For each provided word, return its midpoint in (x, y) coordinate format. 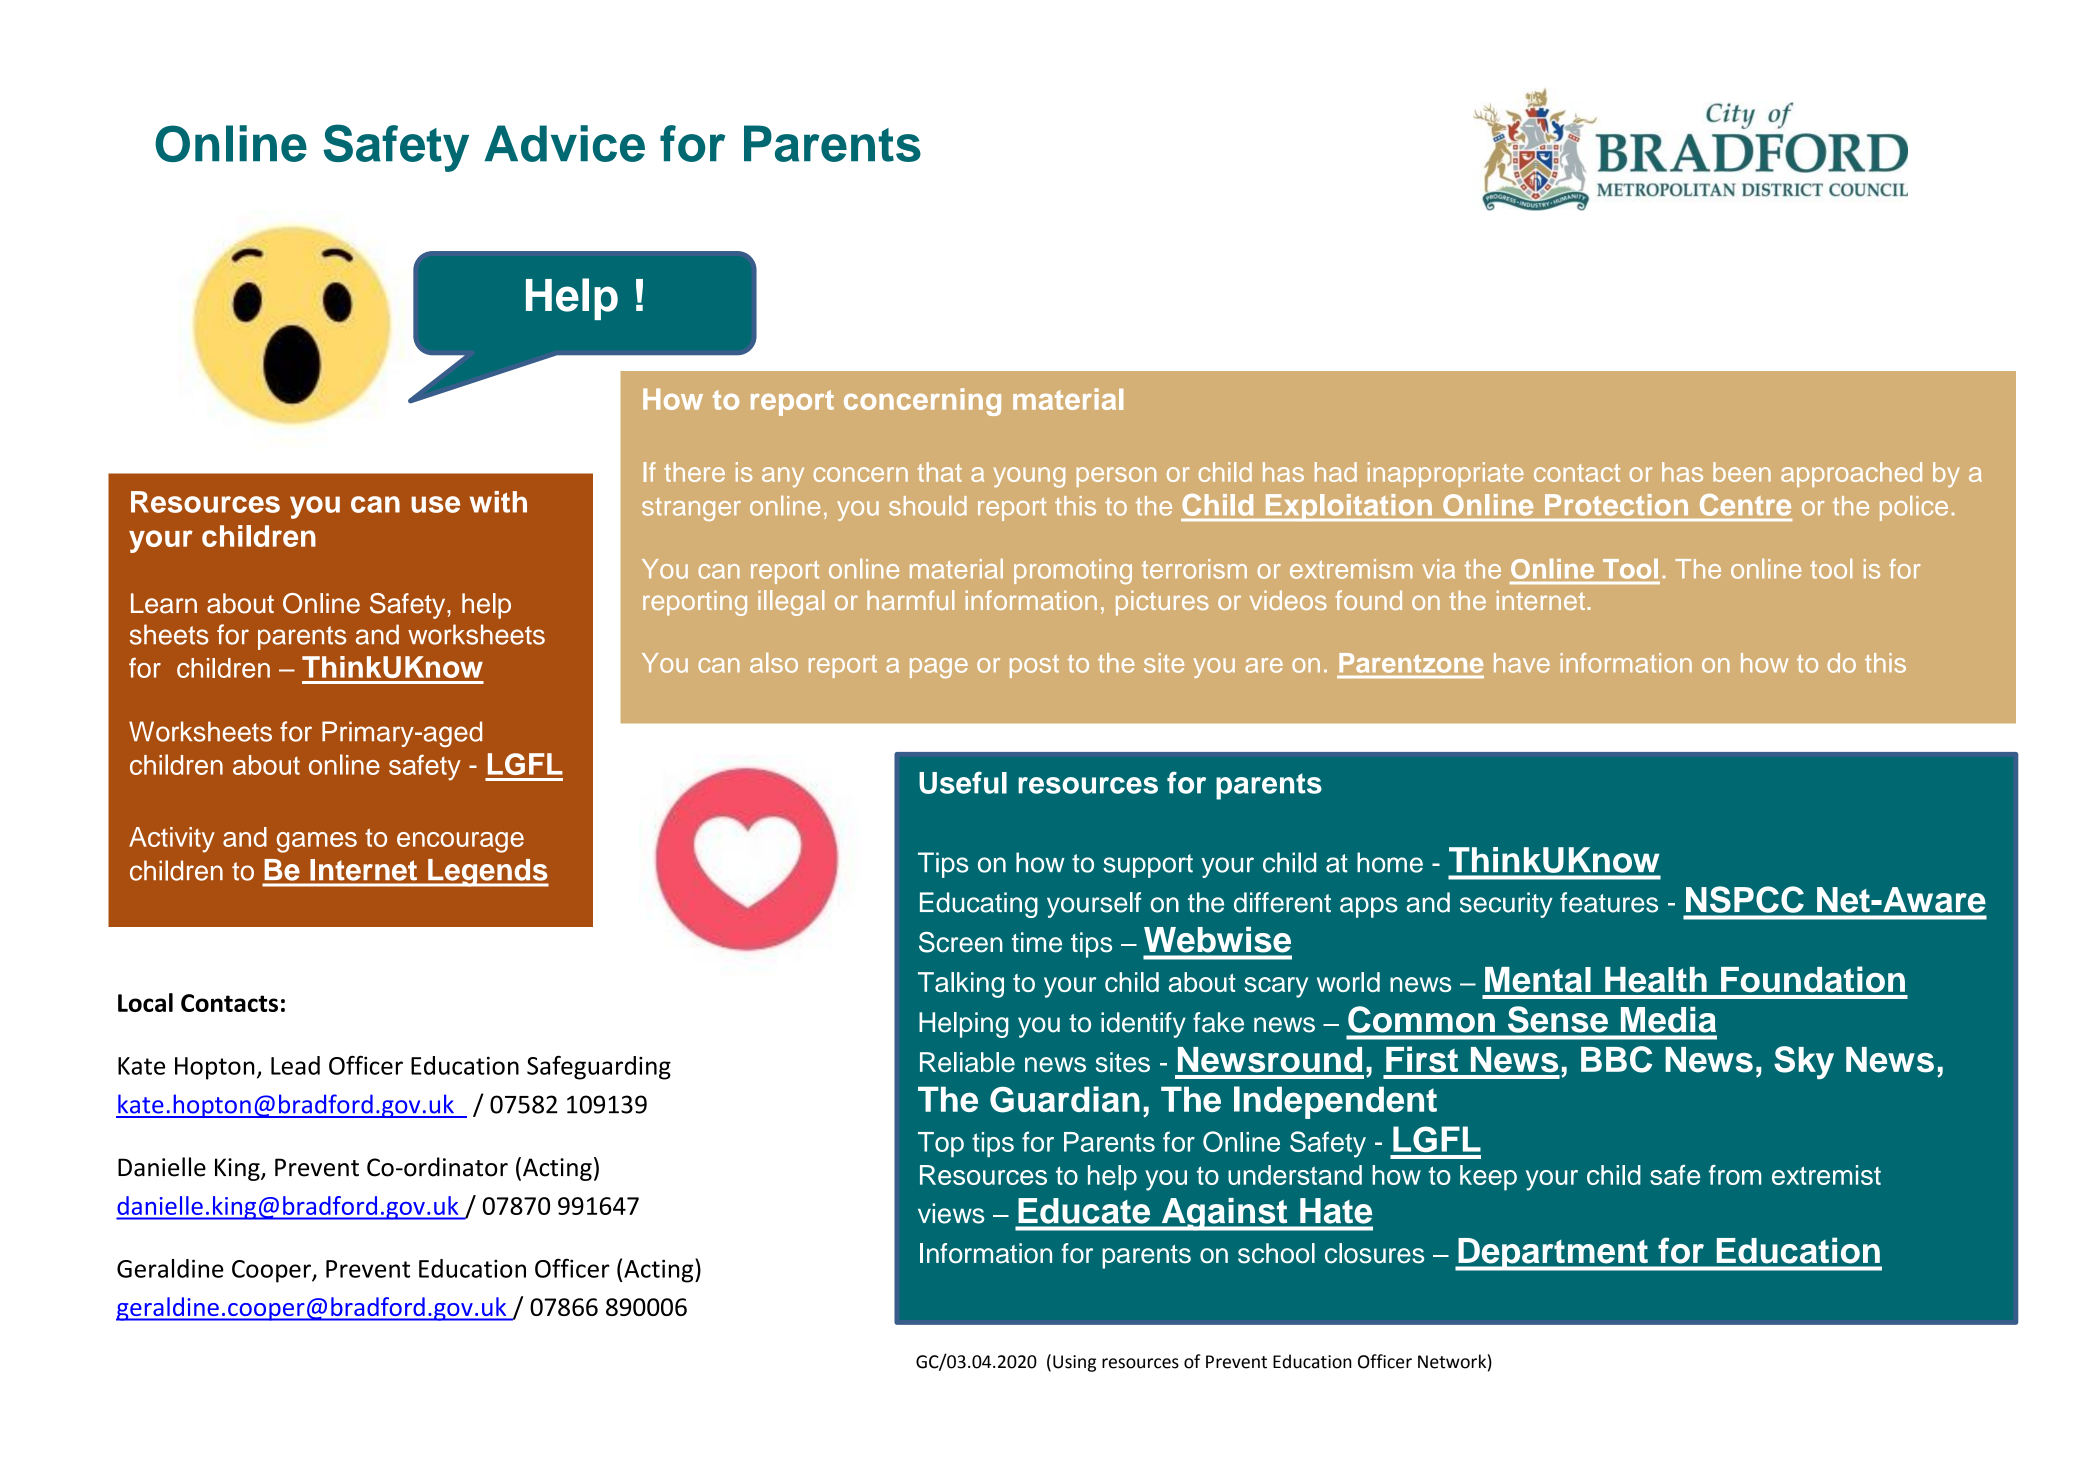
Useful (963, 782)
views (951, 1213)
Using (1074, 1363)
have (1522, 663)
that (939, 472)
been (1742, 472)
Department (1553, 1254)
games (316, 842)
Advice (564, 143)
